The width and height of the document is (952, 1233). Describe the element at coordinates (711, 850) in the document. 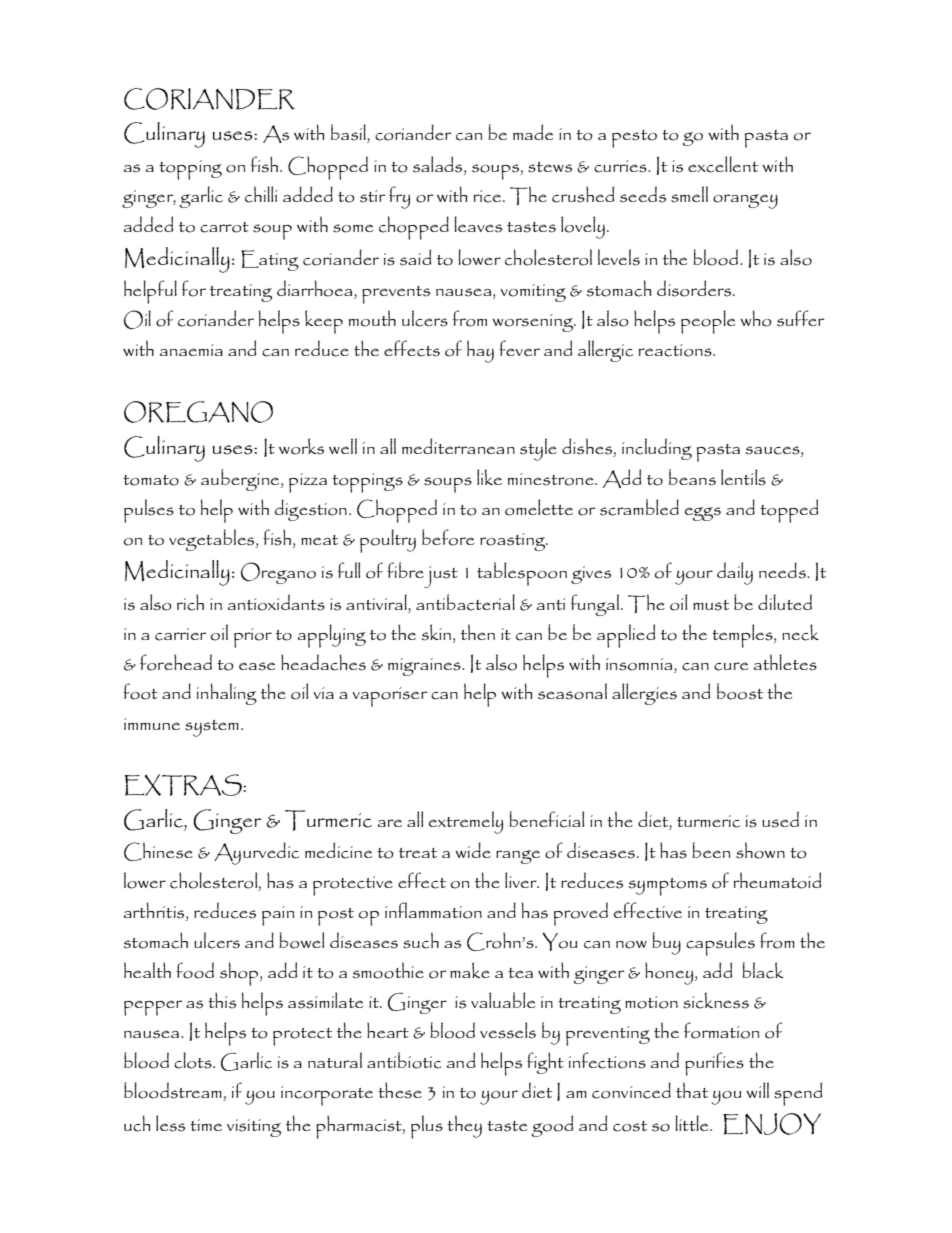

I see `been` at that location.
